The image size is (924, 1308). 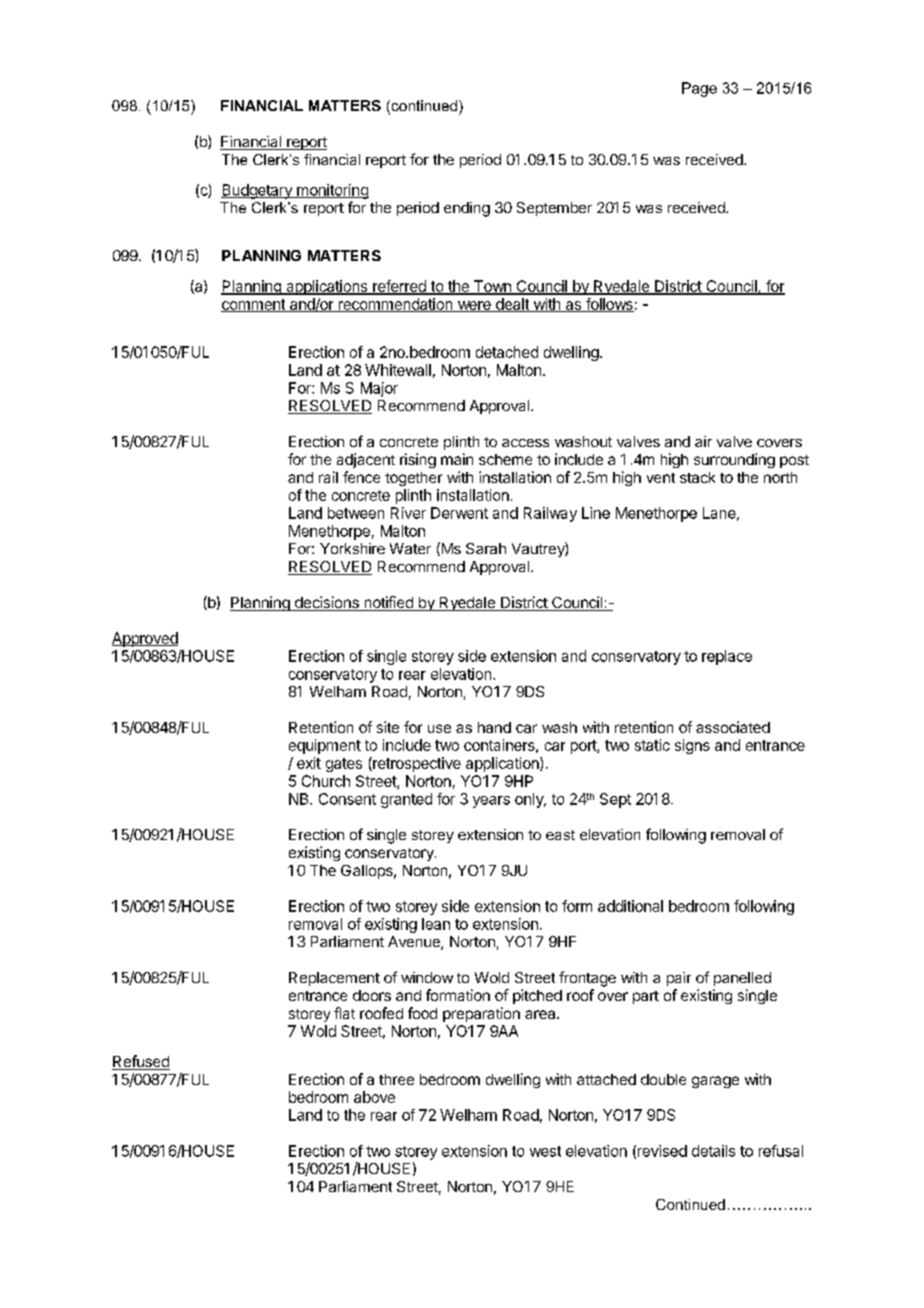 What do you see at coordinates (436, 924) in the document?
I see `lean` at bounding box center [436, 924].
